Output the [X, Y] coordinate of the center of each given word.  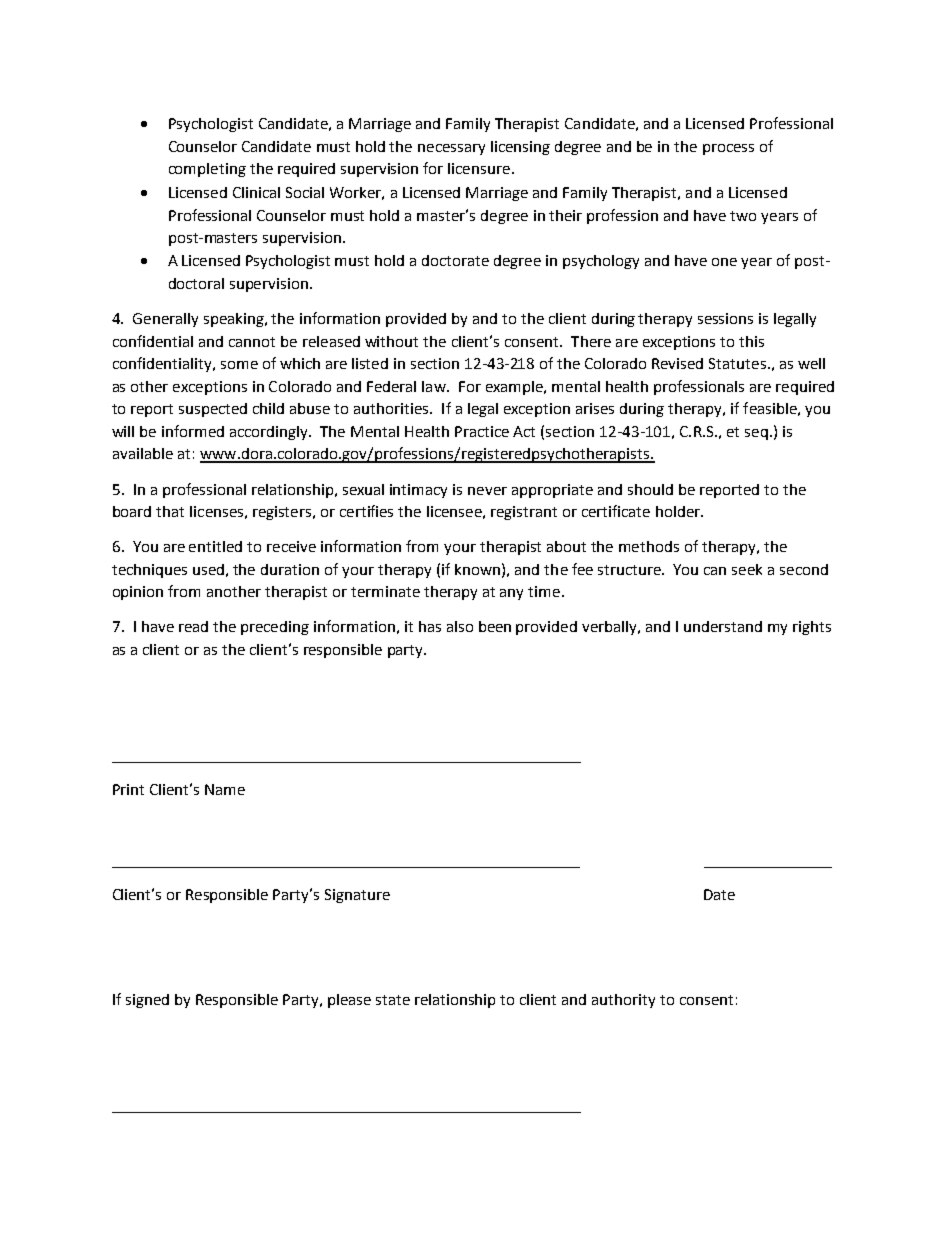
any [511, 594]
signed [147, 1001]
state [393, 1000]
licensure [479, 168]
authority [623, 1001]
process [728, 149]
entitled [215, 546]
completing [207, 170]
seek [747, 569]
